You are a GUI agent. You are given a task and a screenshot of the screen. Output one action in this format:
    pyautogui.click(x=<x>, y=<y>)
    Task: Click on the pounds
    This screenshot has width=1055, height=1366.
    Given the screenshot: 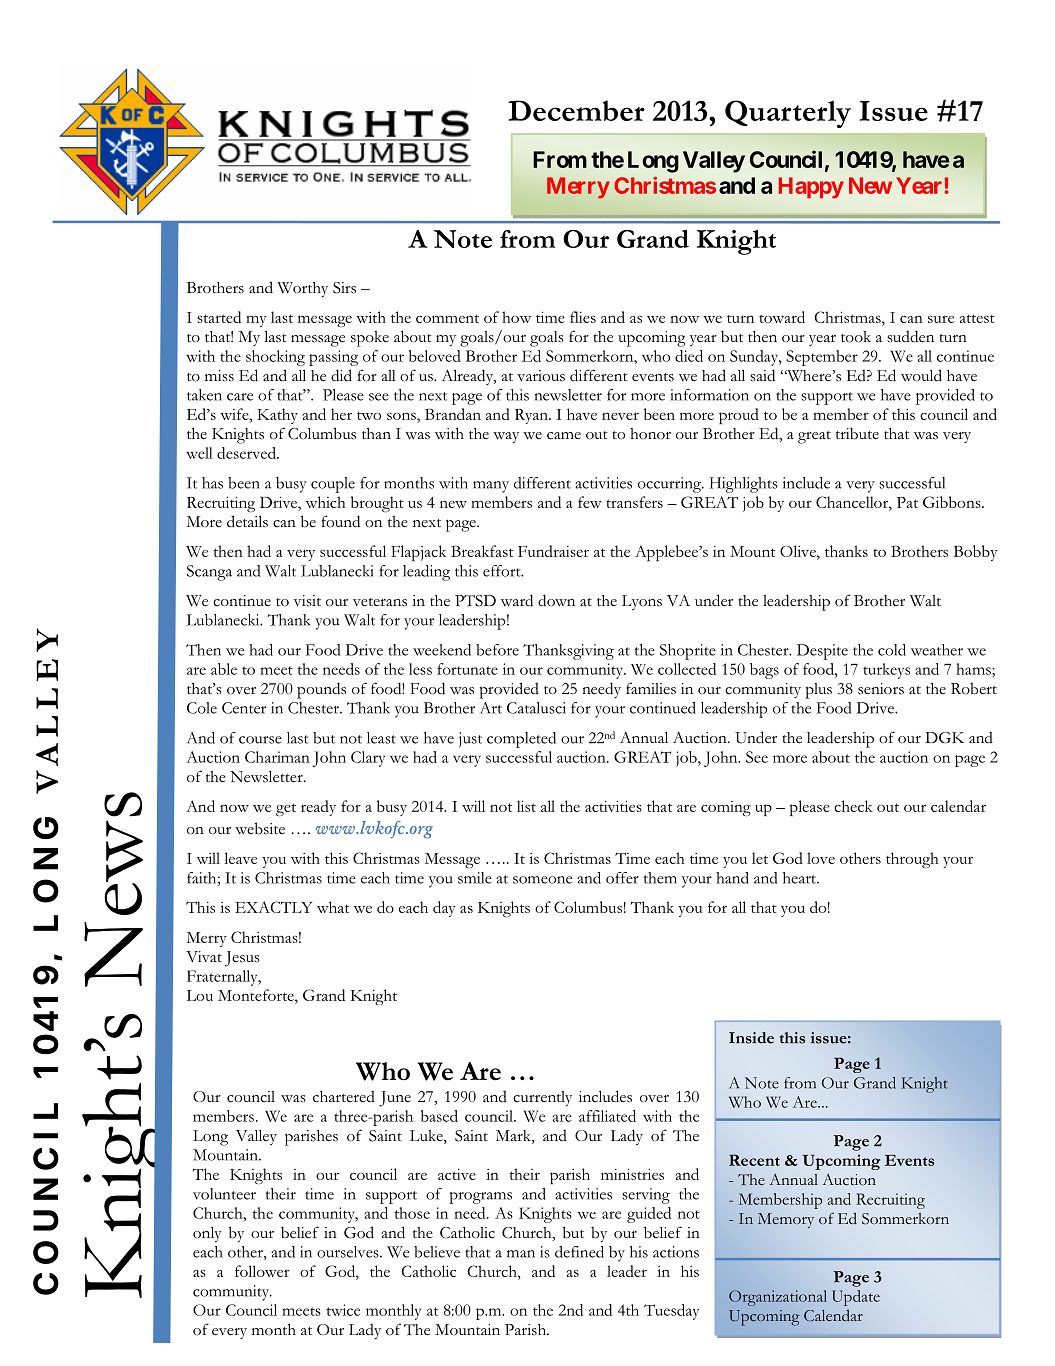 What is the action you would take?
    pyautogui.click(x=321, y=690)
